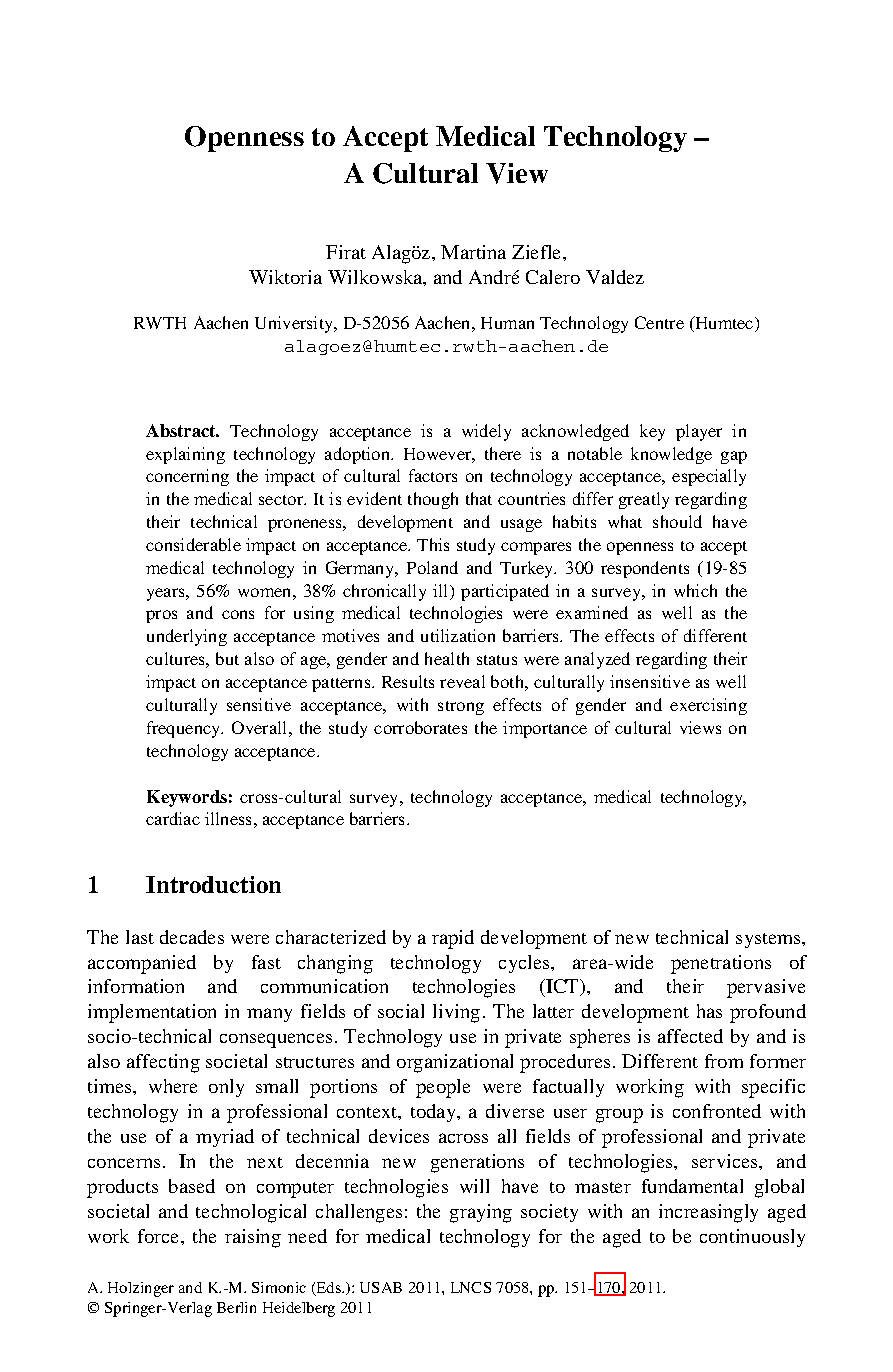 This screenshot has height=1372, width=893. What do you see at coordinates (420, 727) in the screenshot?
I see `corroborates` at bounding box center [420, 727].
